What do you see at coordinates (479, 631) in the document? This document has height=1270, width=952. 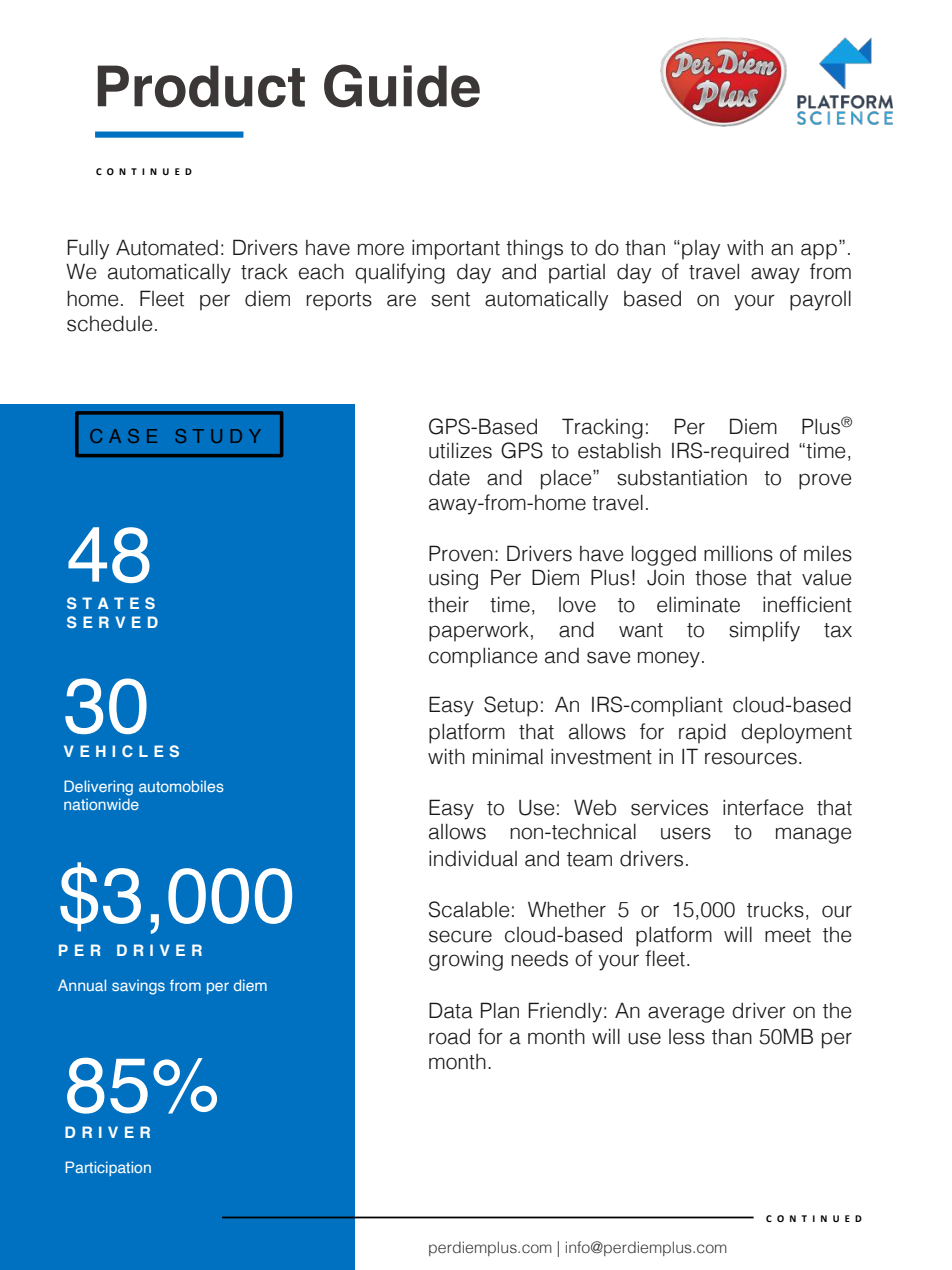 I see `paperwork` at bounding box center [479, 631].
